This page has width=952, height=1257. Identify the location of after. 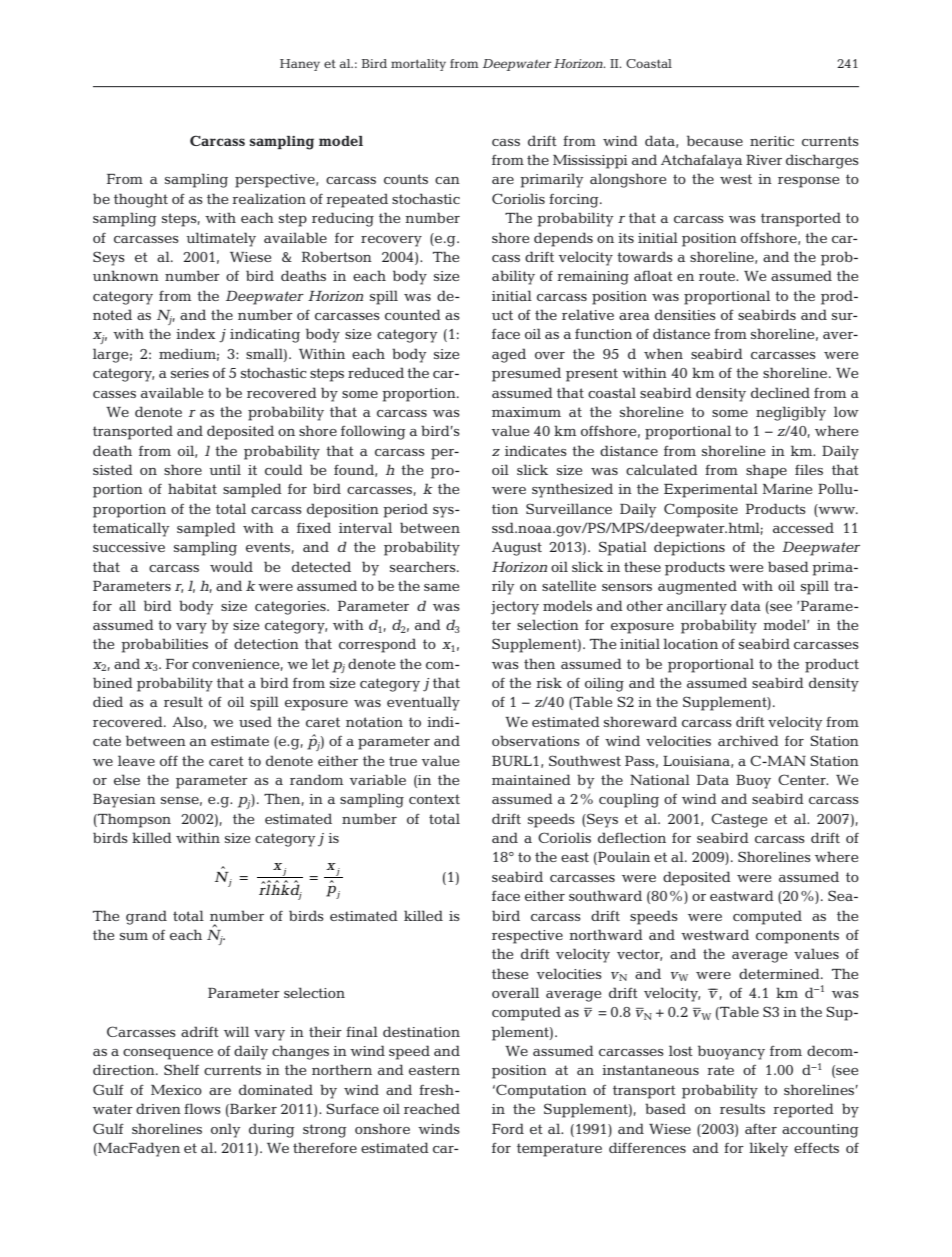
(761, 1129).
